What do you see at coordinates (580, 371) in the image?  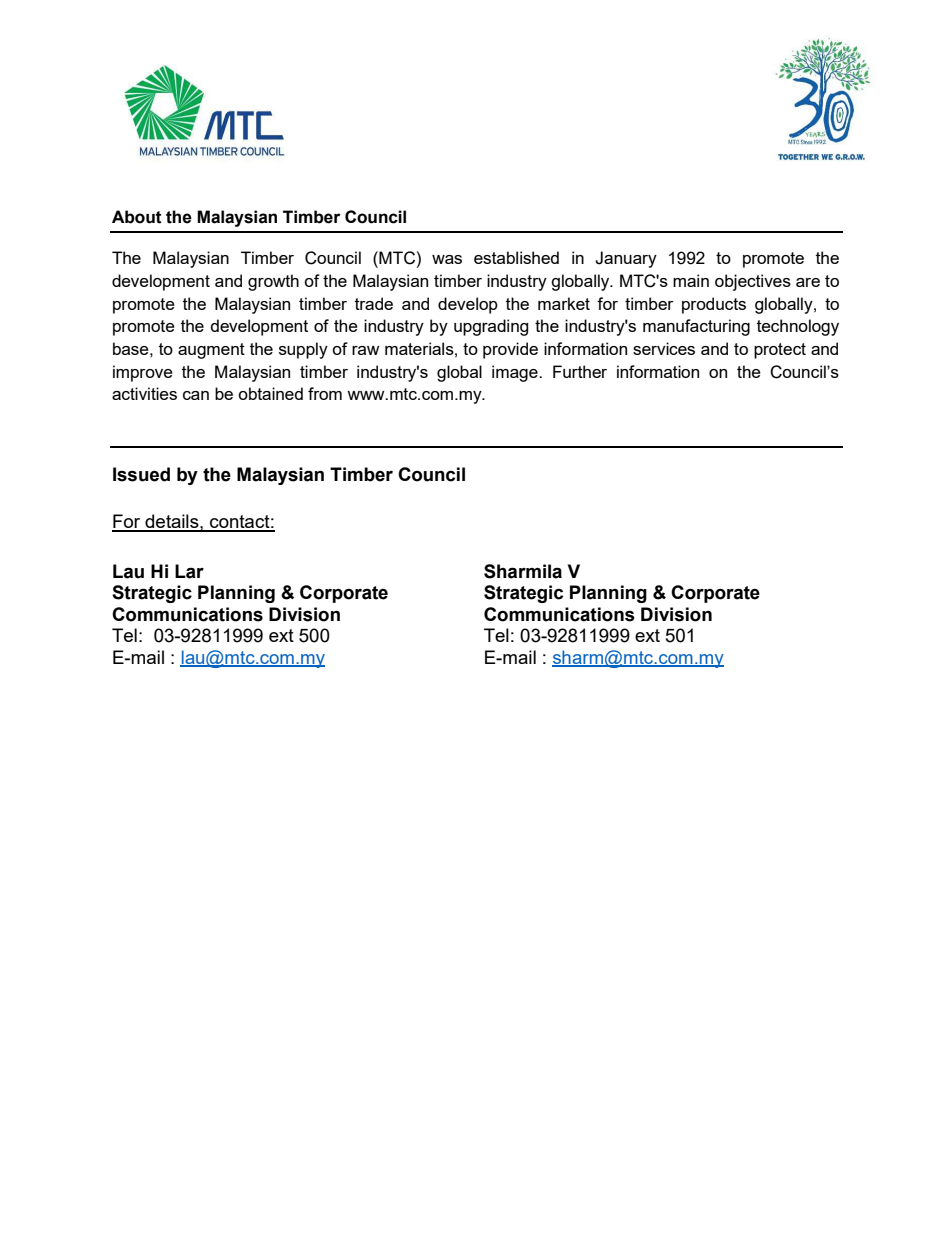 I see `Further` at bounding box center [580, 371].
